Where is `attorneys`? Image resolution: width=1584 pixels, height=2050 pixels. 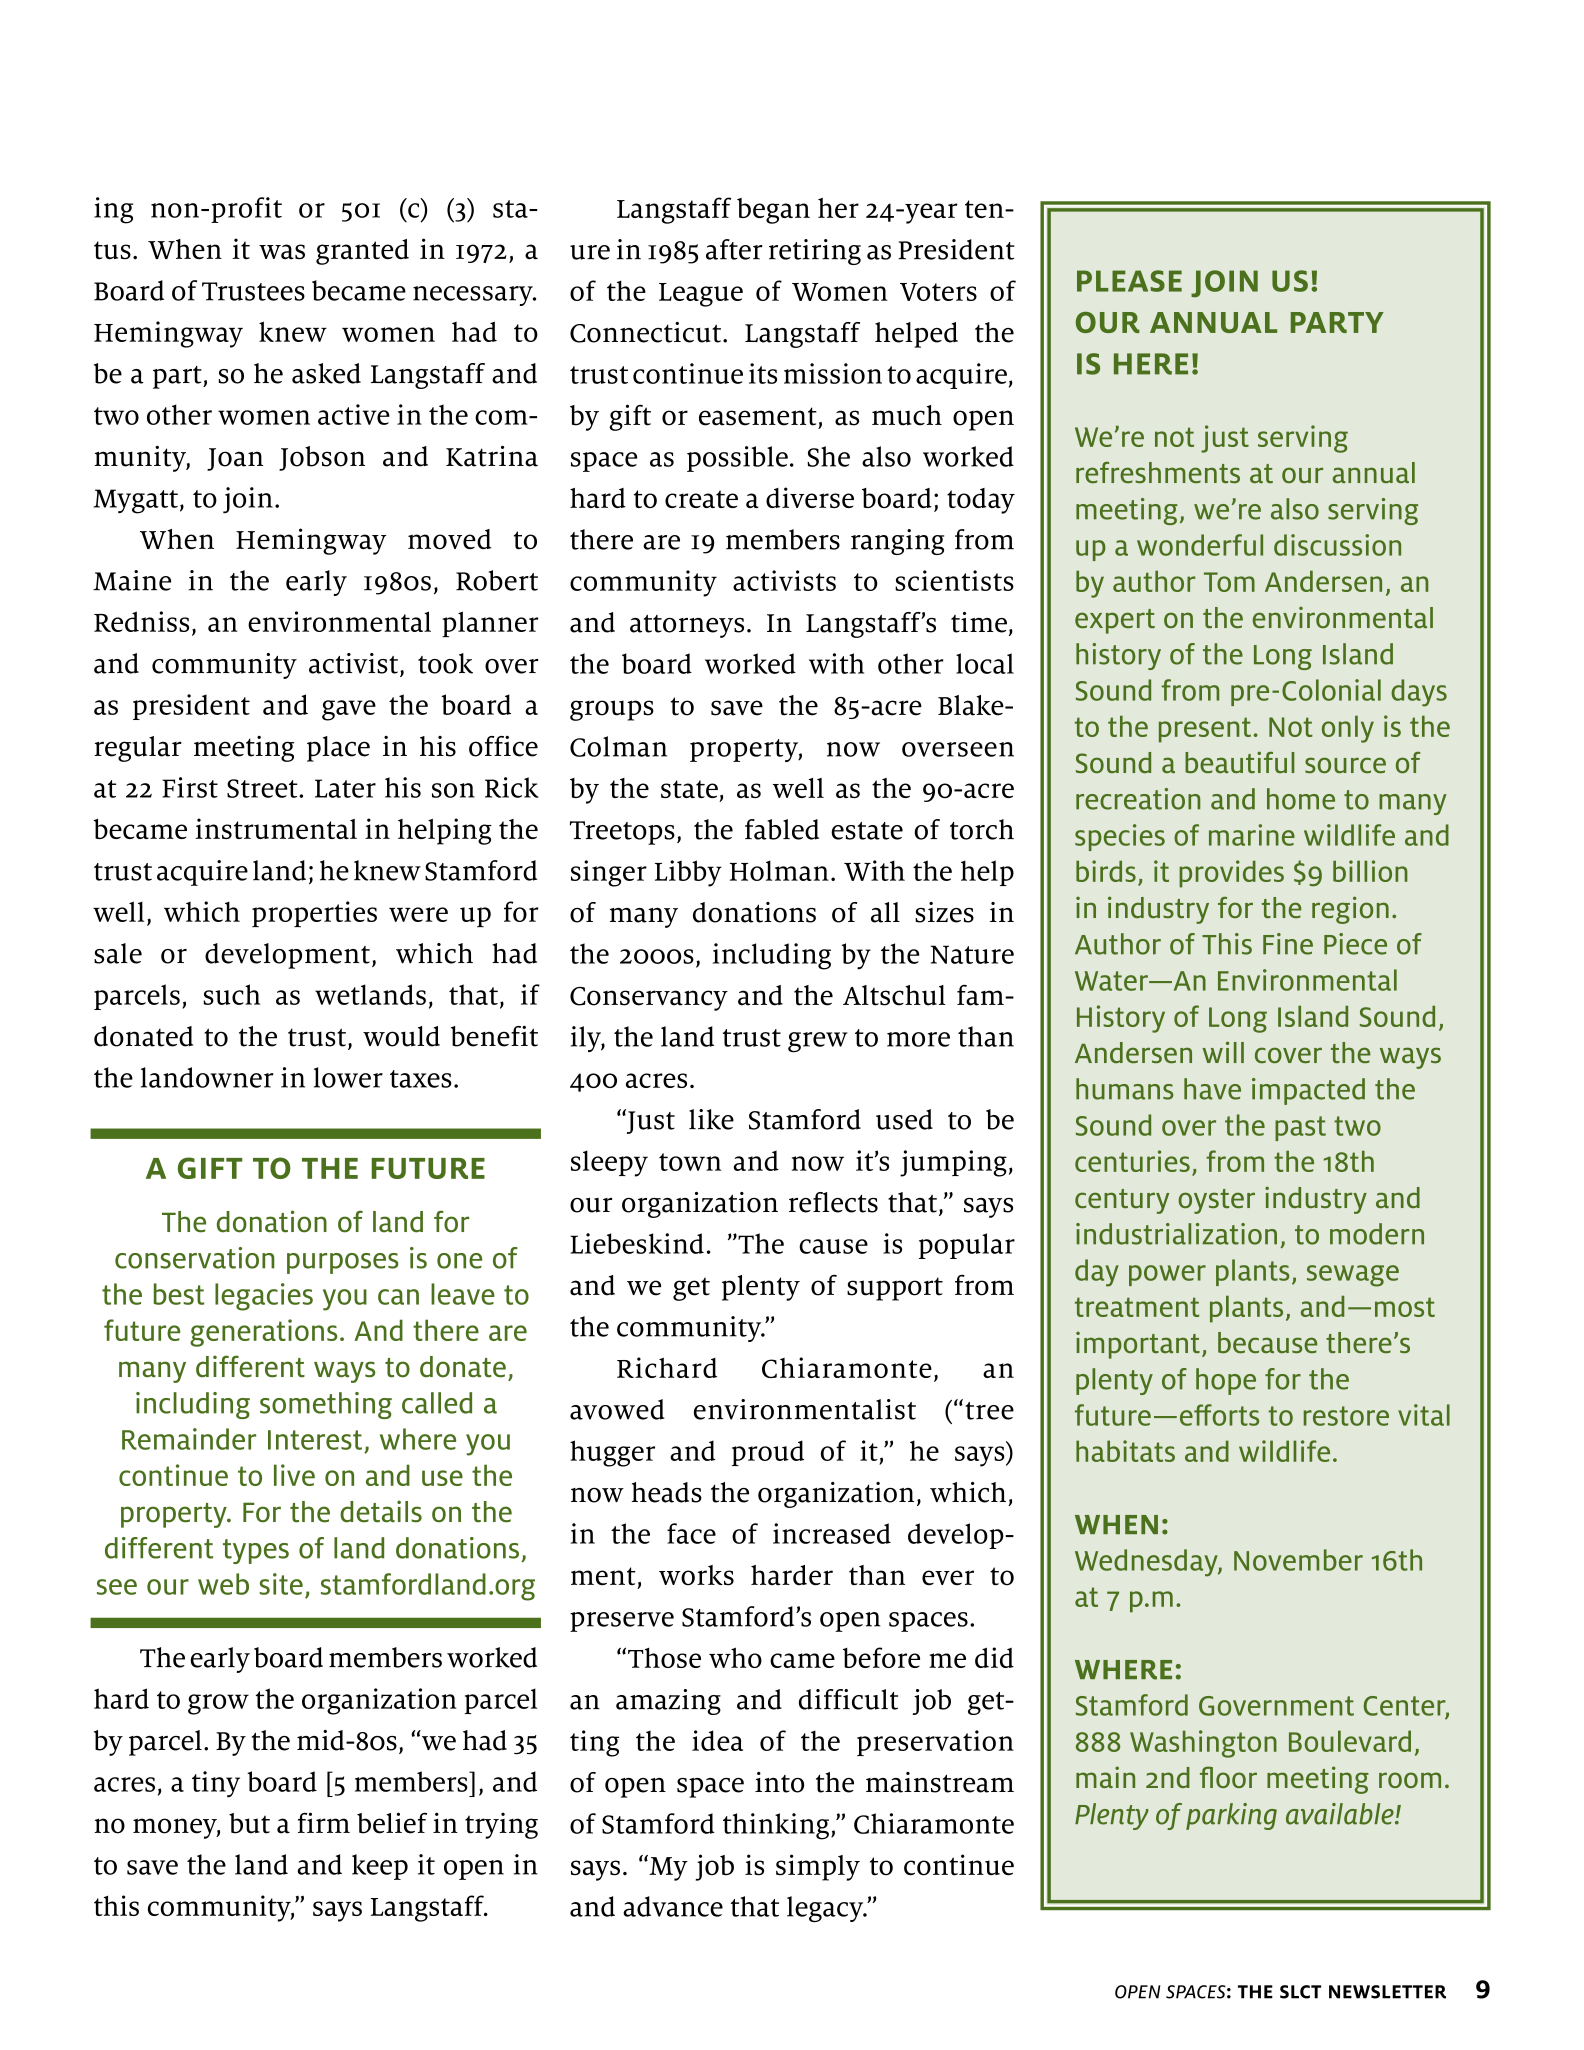
attorneys is located at coordinates (687, 626).
